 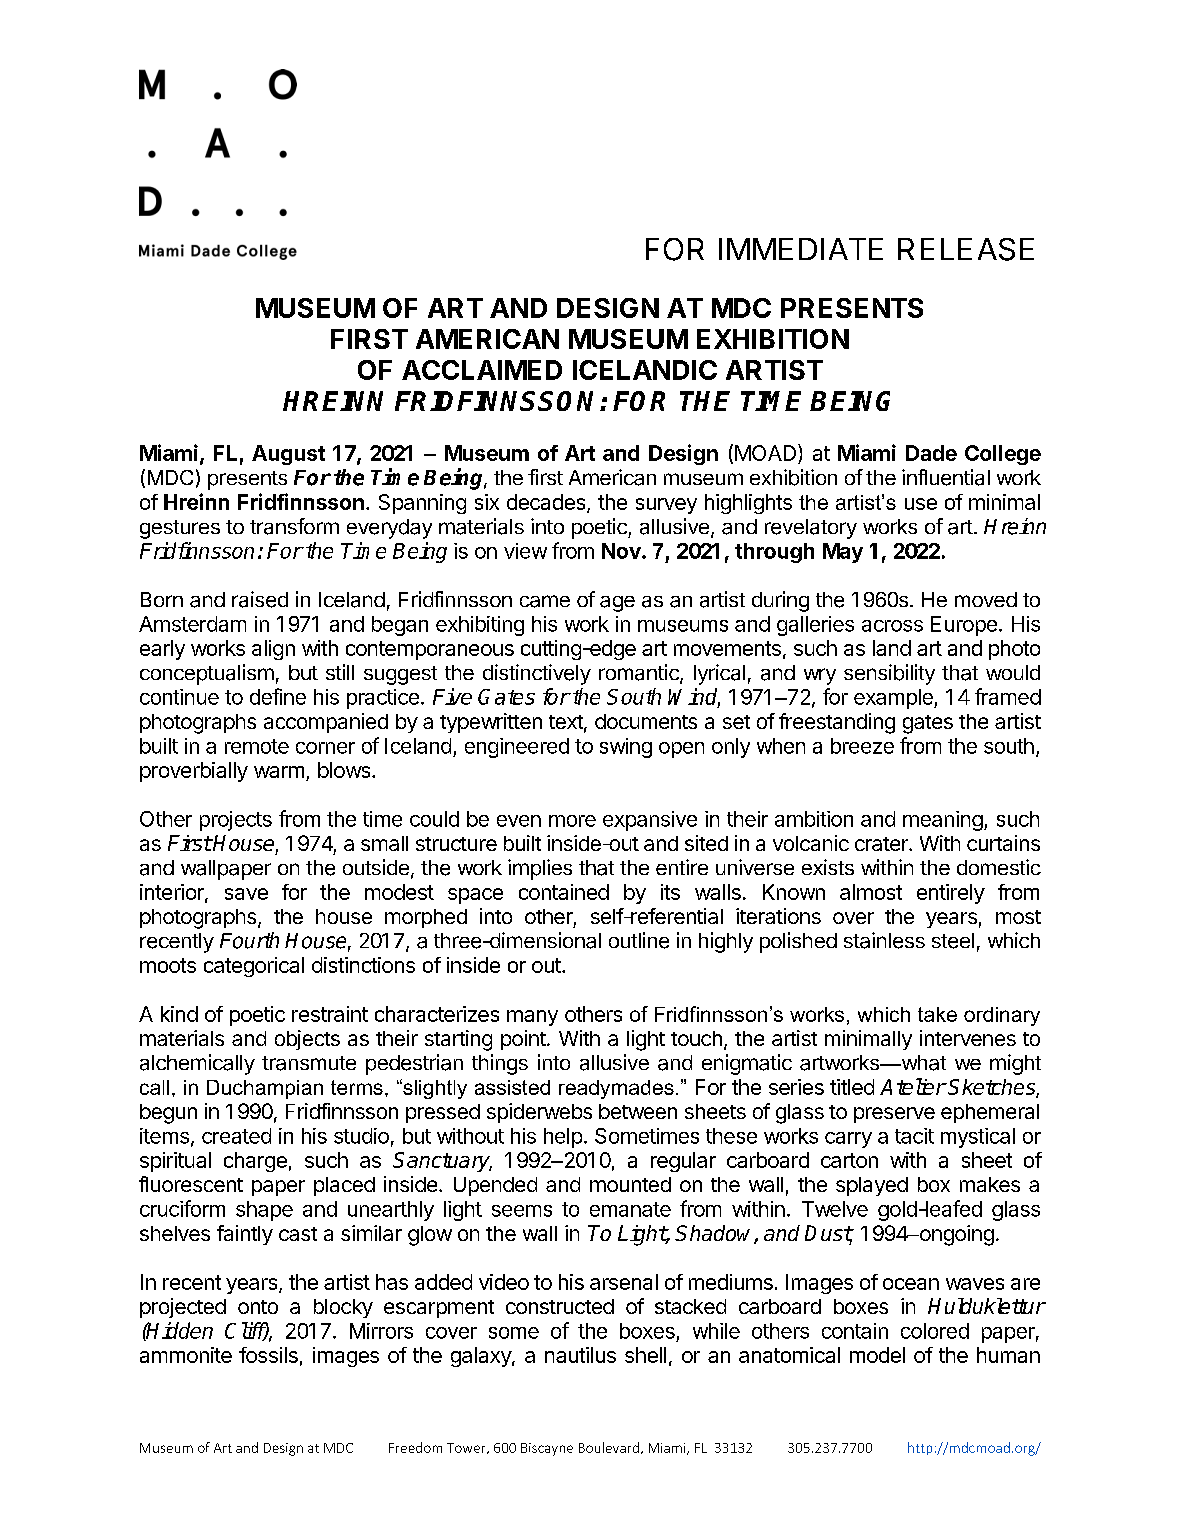 What do you see at coordinates (966, 249) in the document?
I see `RELEASE` at bounding box center [966, 249].
